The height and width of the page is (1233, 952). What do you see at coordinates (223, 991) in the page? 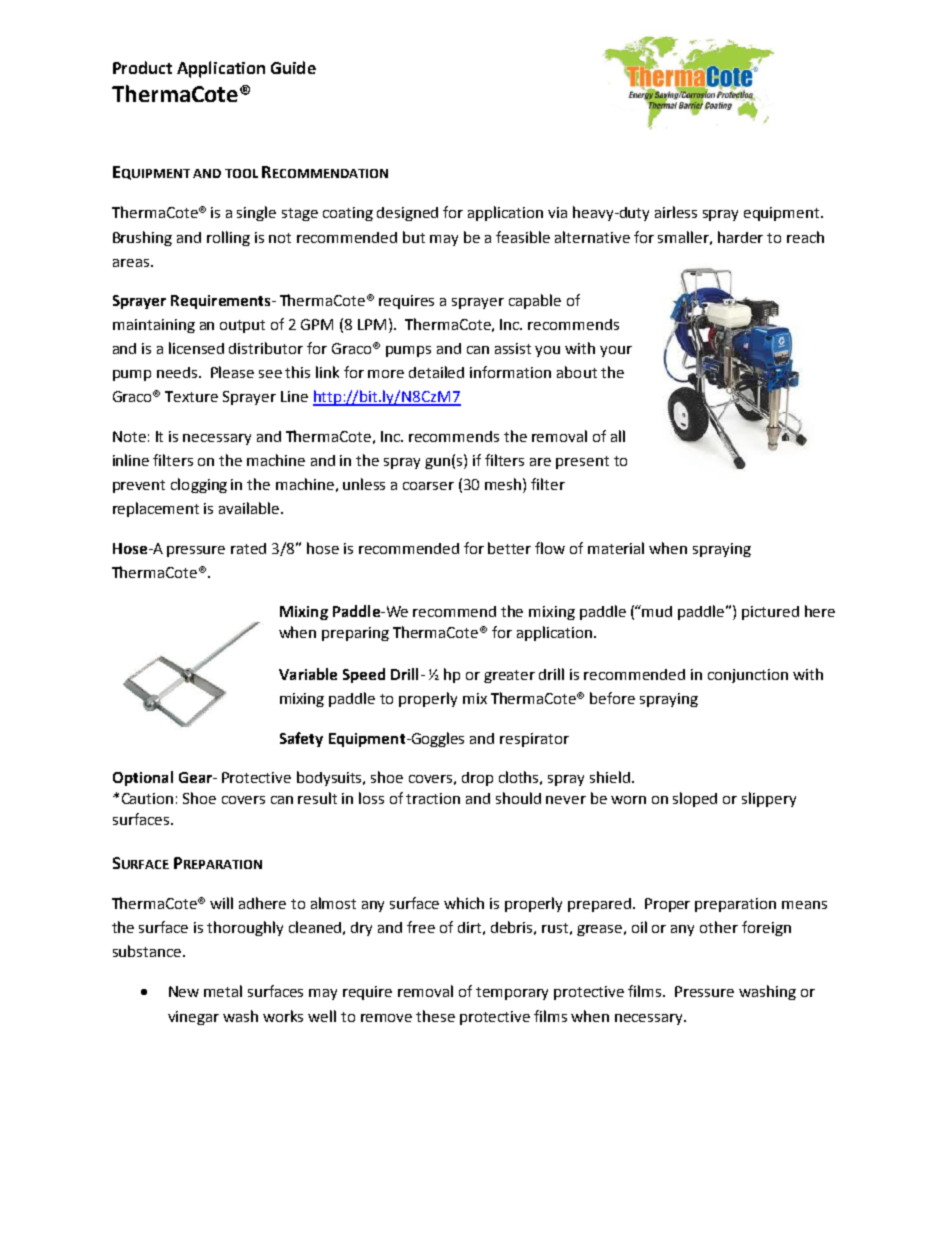
I see `metal` at bounding box center [223, 991].
